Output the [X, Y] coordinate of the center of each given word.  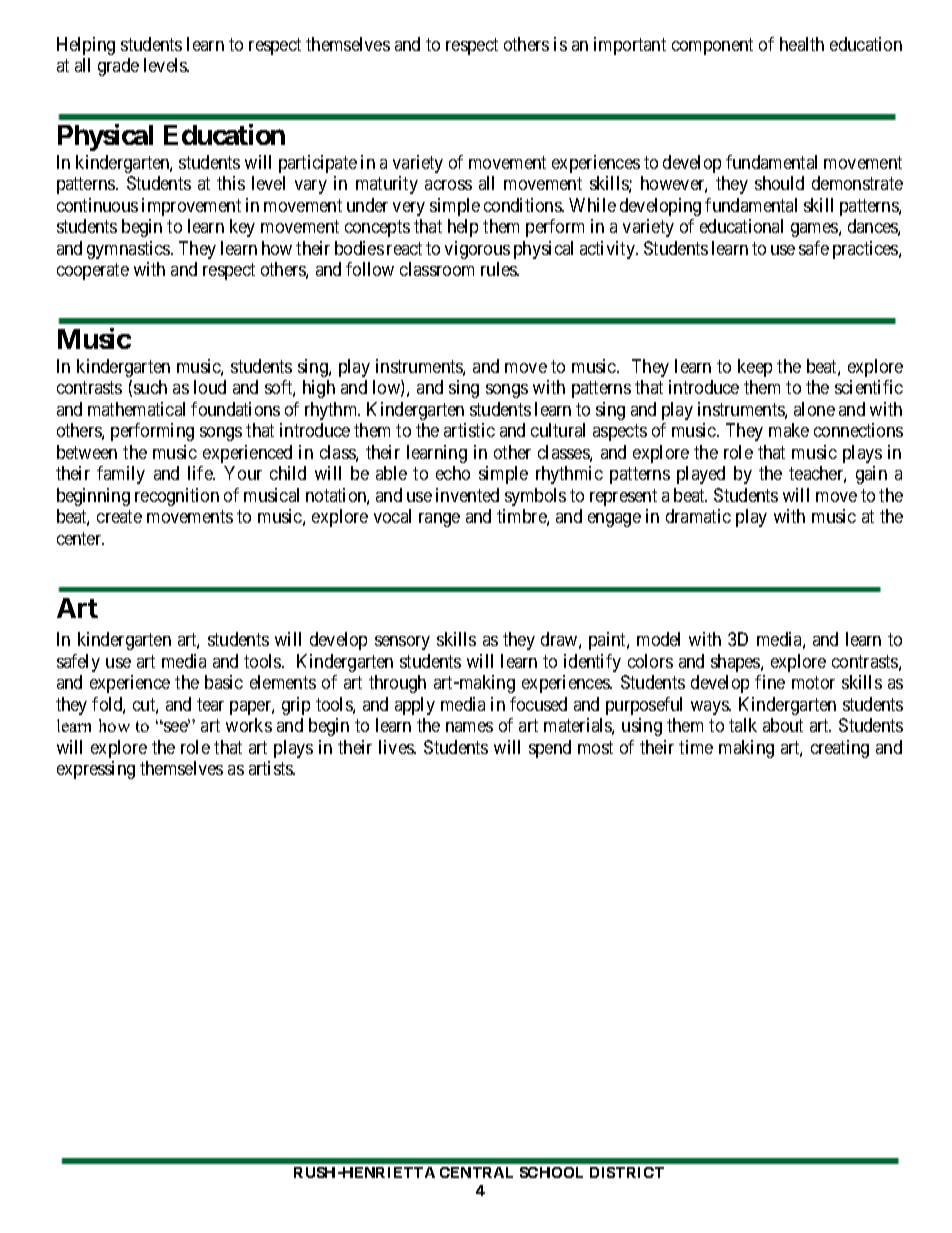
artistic [469, 430]
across [448, 185]
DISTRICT [627, 1172]
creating [840, 749]
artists [271, 768]
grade [118, 67]
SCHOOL [551, 1172]
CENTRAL [476, 1172]
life [201, 473]
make [789, 430]
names [469, 727]
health [802, 44]
